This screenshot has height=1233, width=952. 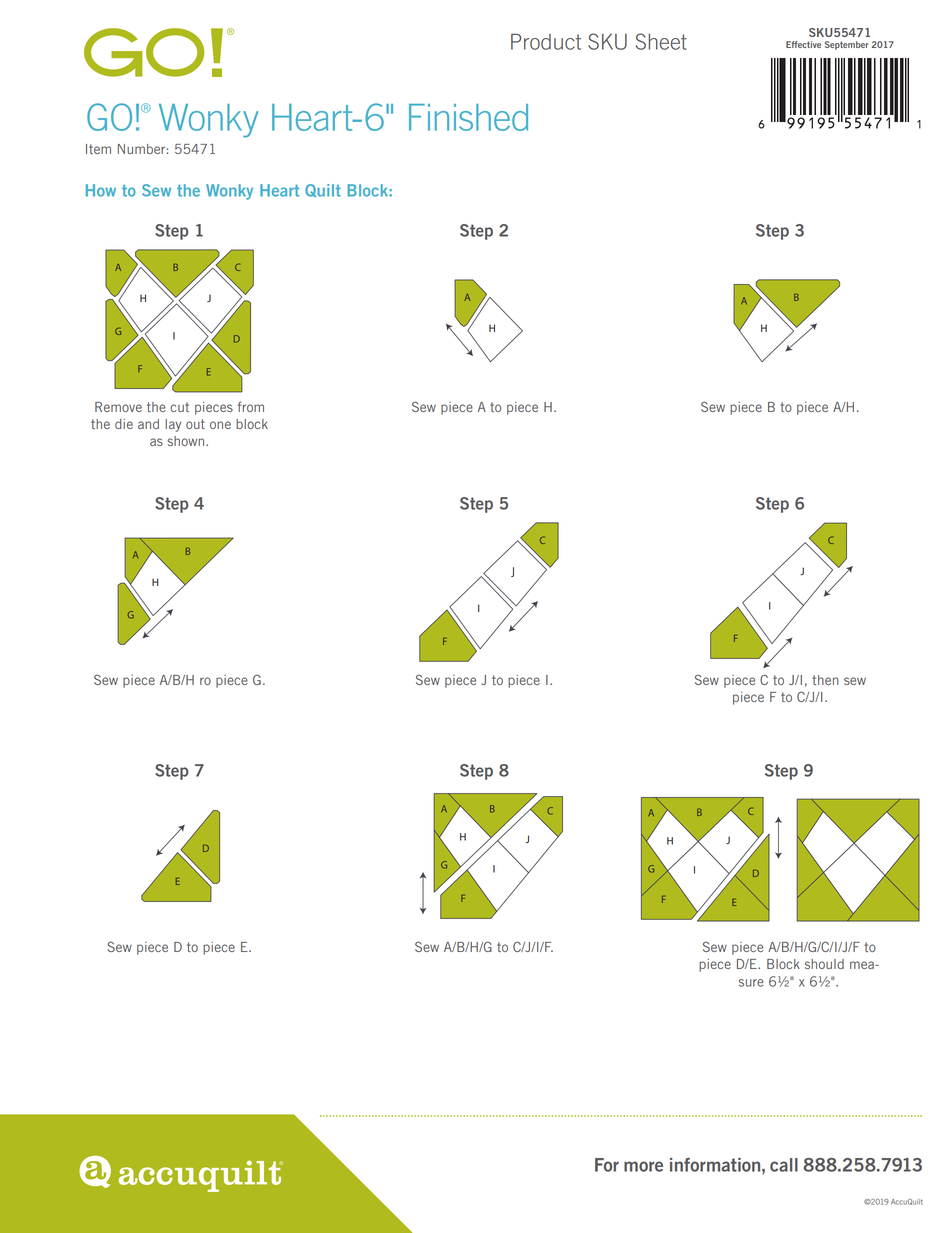 What do you see at coordinates (825, 680) in the screenshot?
I see `then` at bounding box center [825, 680].
